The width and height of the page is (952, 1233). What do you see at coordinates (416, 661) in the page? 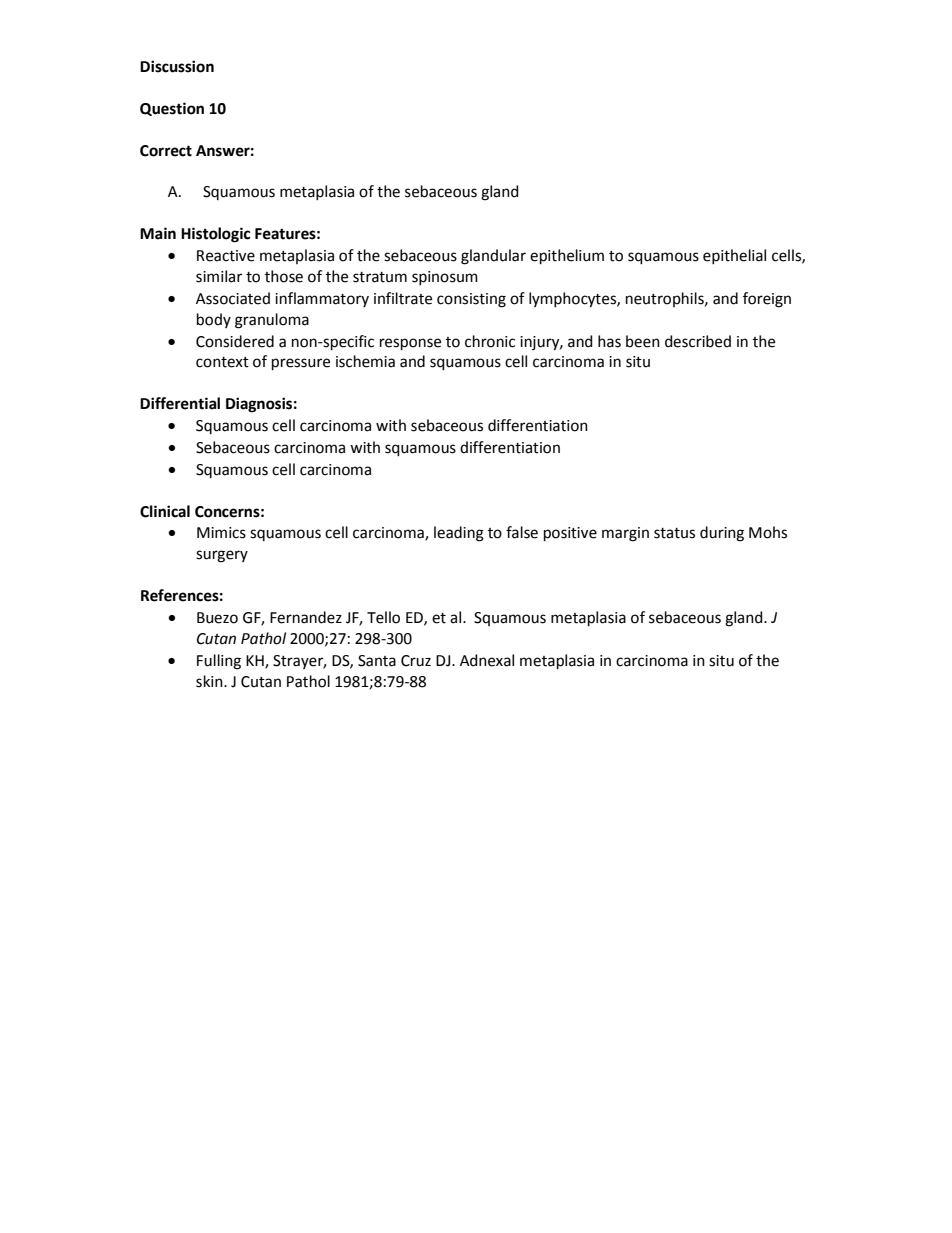
I see `Cruz` at bounding box center [416, 661].
